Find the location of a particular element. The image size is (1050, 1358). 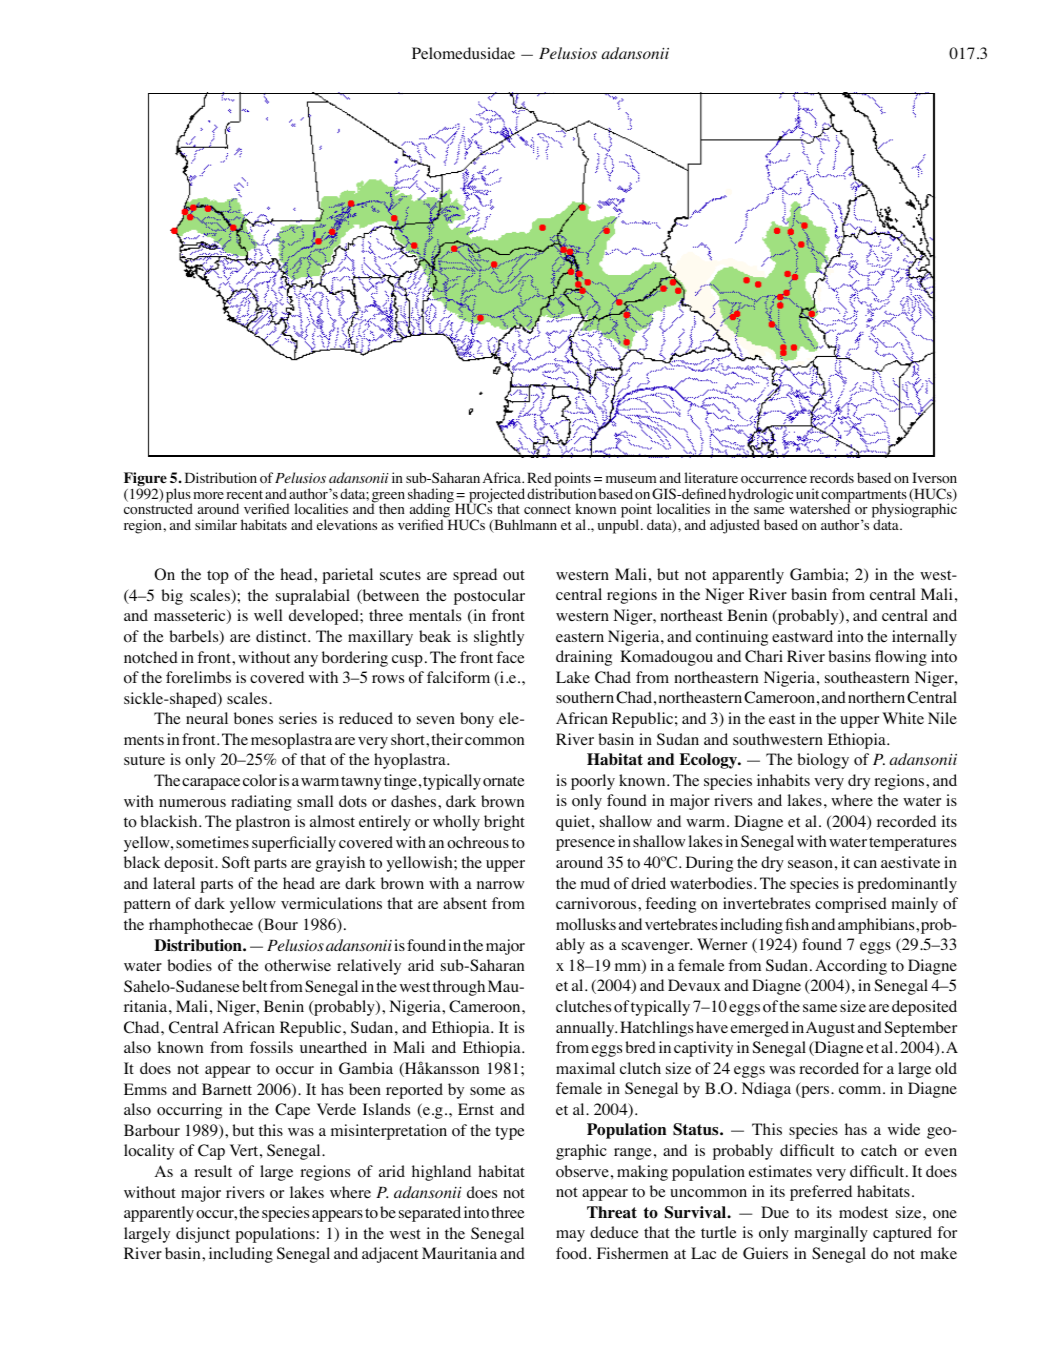

connect is located at coordinates (547, 510).
